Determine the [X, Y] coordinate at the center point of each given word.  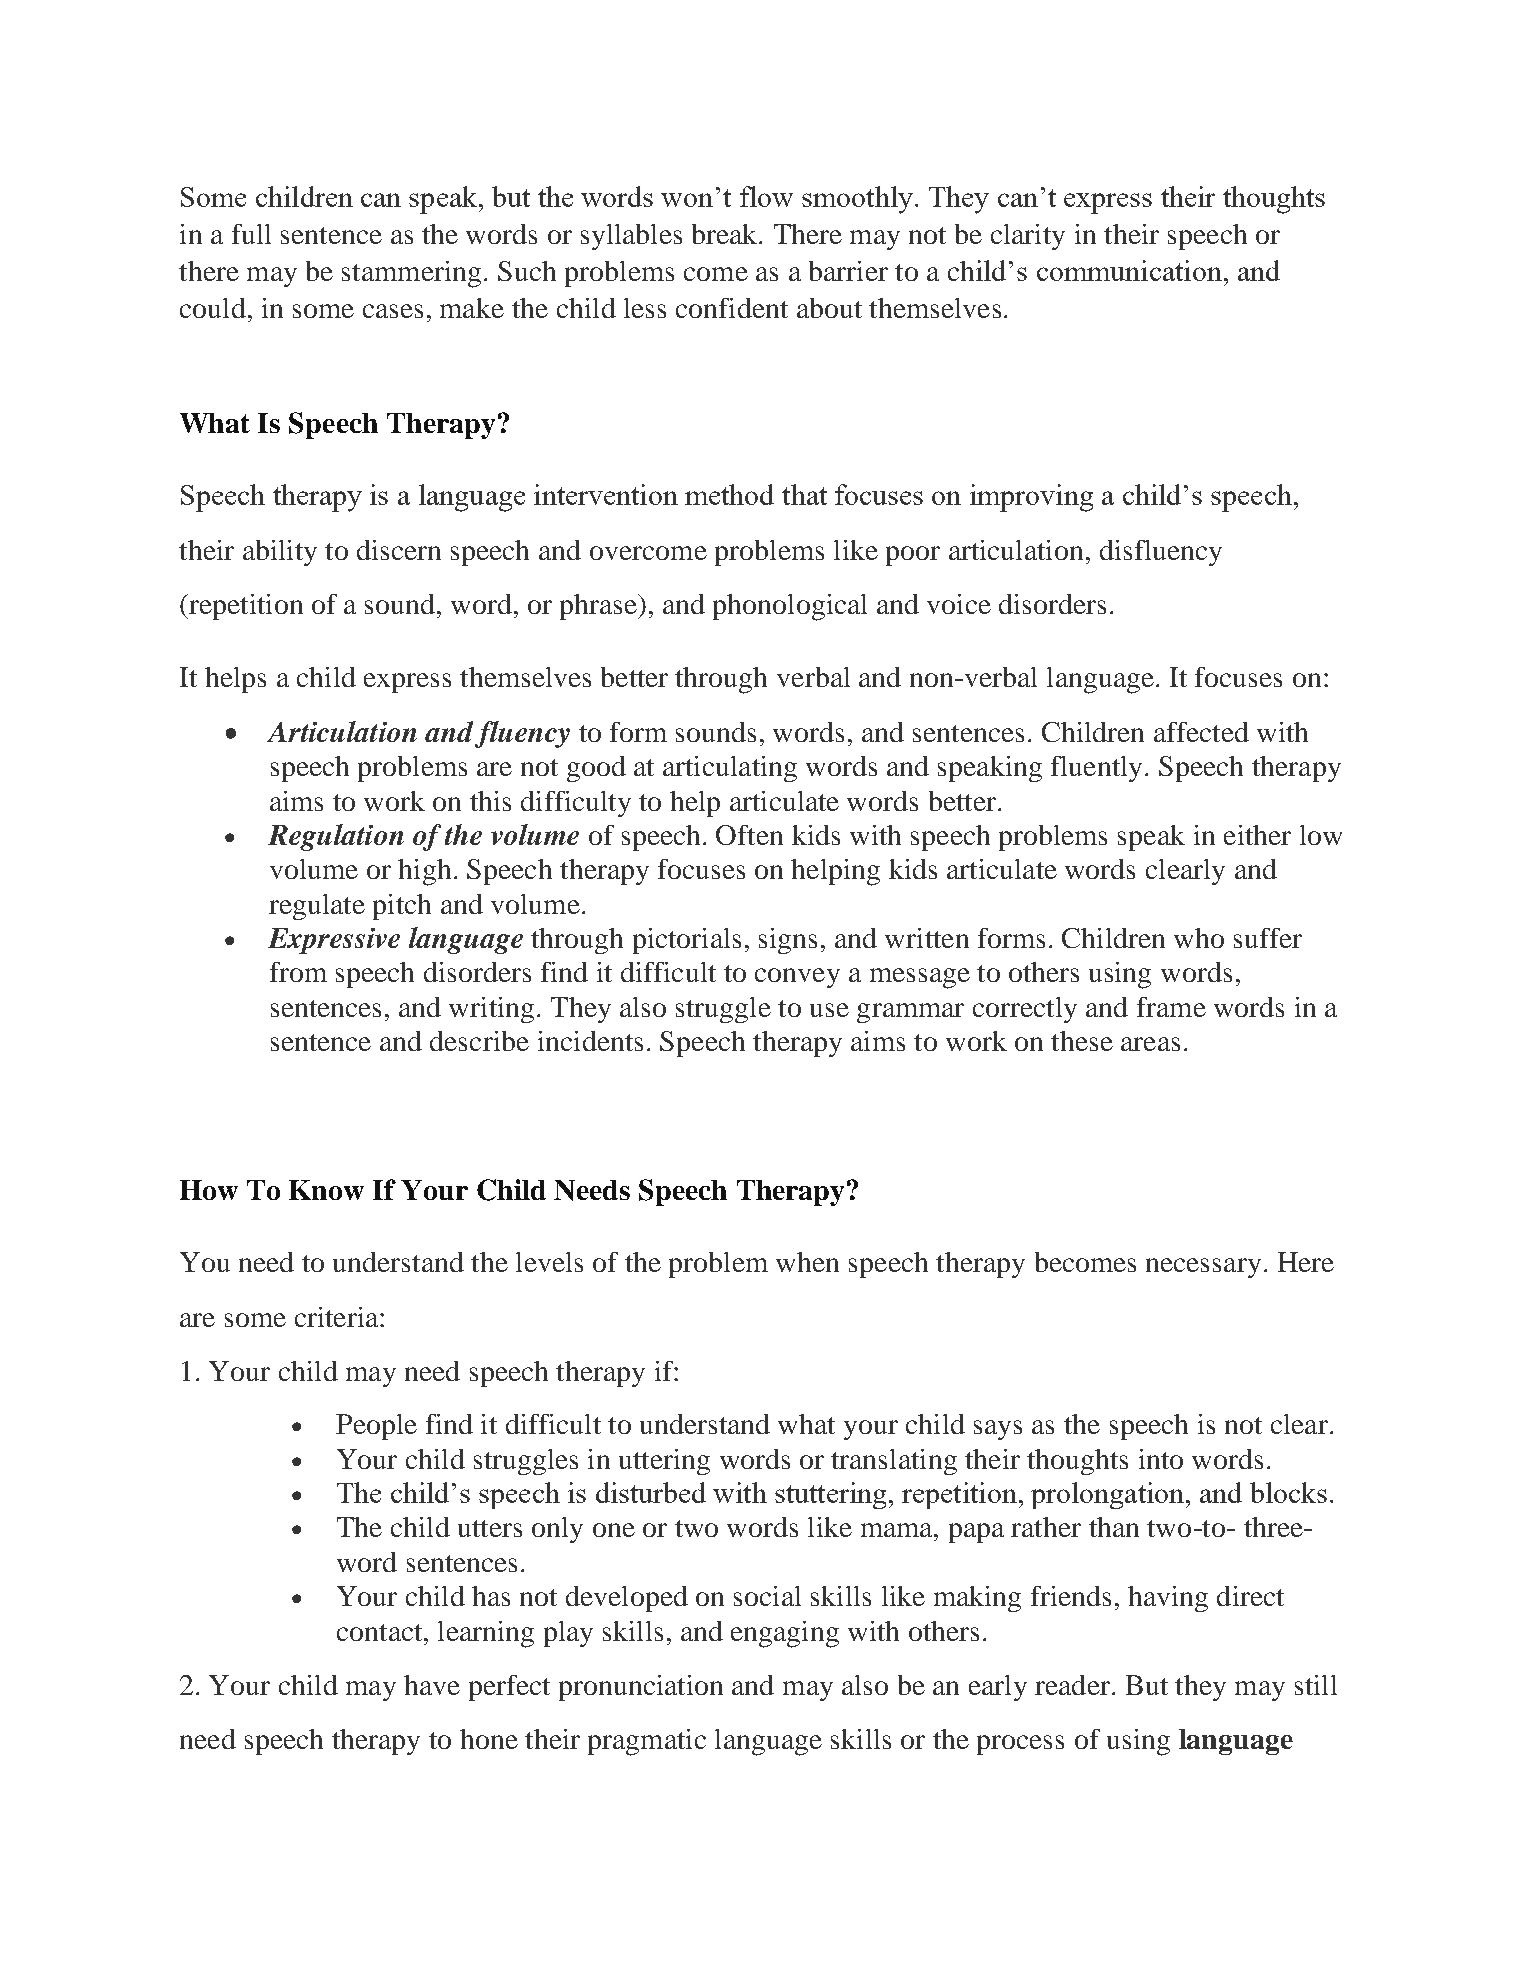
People [376, 1427]
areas [1150, 1044]
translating [894, 1462]
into [1161, 1459]
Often [749, 835]
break [726, 234]
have [432, 1685]
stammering [411, 274]
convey [797, 978]
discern [399, 550]
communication [1129, 270]
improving [1031, 498]
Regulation [336, 837]
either [1257, 835]
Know [326, 1190]
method [729, 494]
